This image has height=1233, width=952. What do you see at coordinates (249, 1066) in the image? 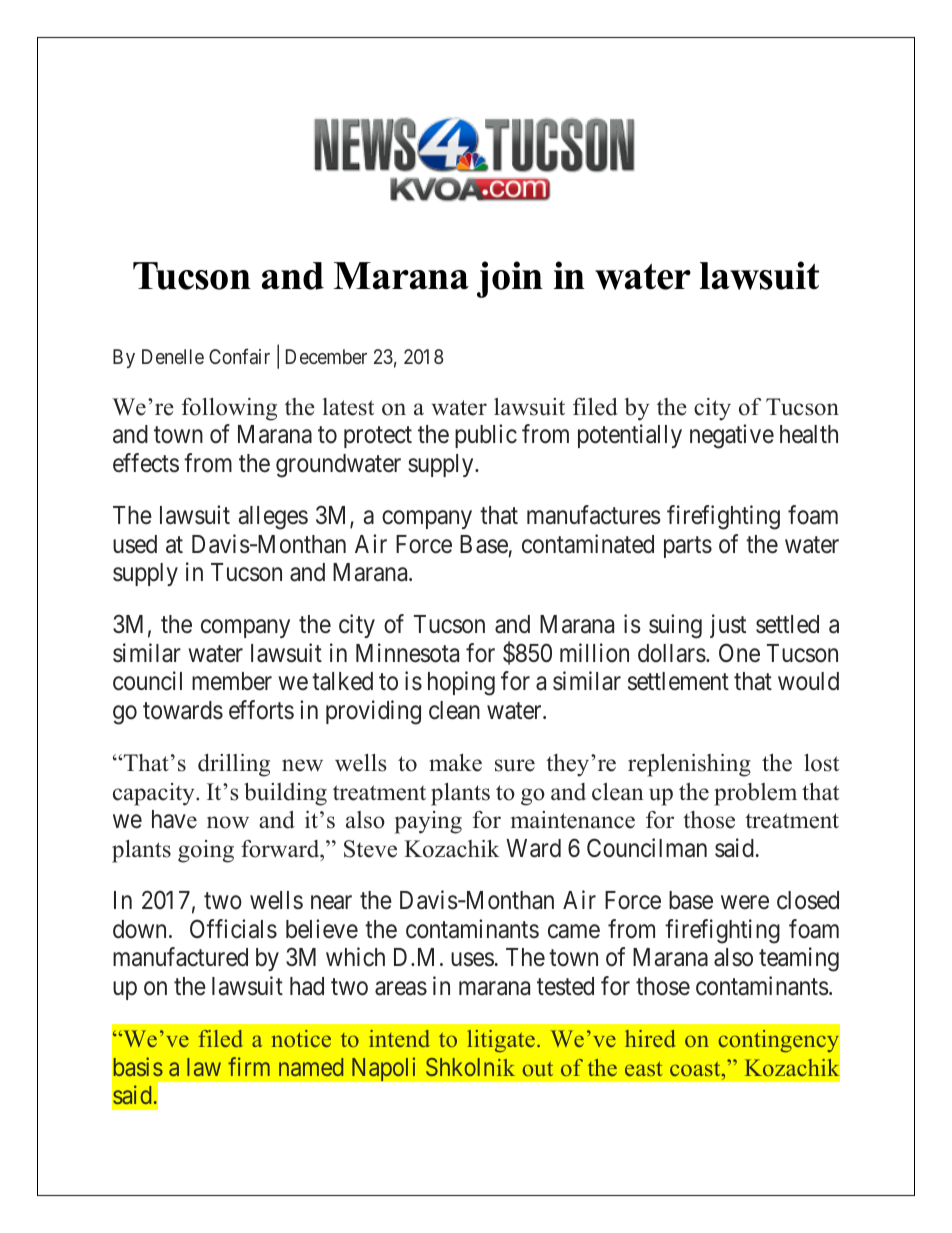
I see `firm` at bounding box center [249, 1066].
